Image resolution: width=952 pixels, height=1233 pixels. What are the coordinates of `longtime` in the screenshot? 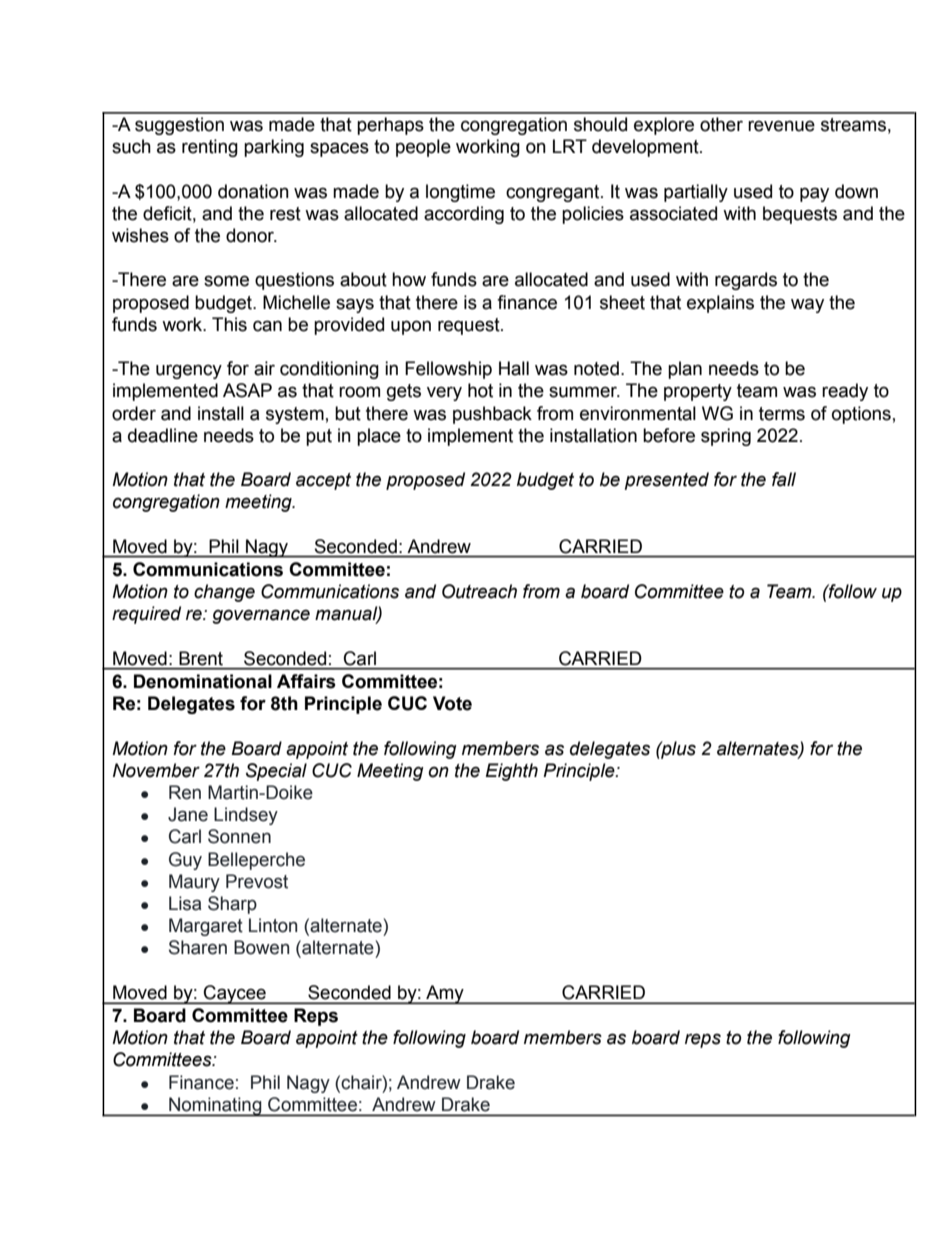 It's located at (460, 193).
